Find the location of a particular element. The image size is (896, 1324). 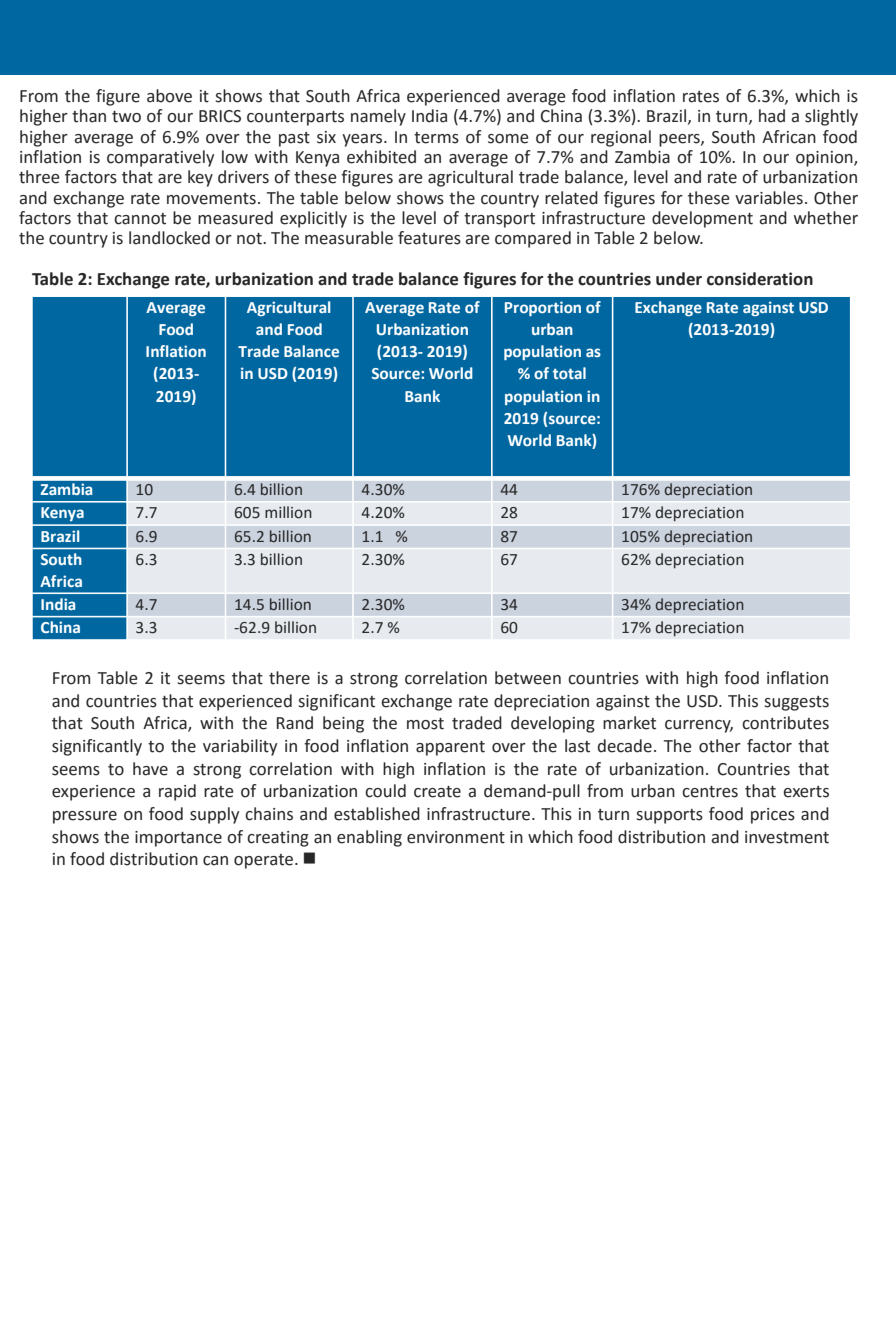

had is located at coordinates (772, 116).
